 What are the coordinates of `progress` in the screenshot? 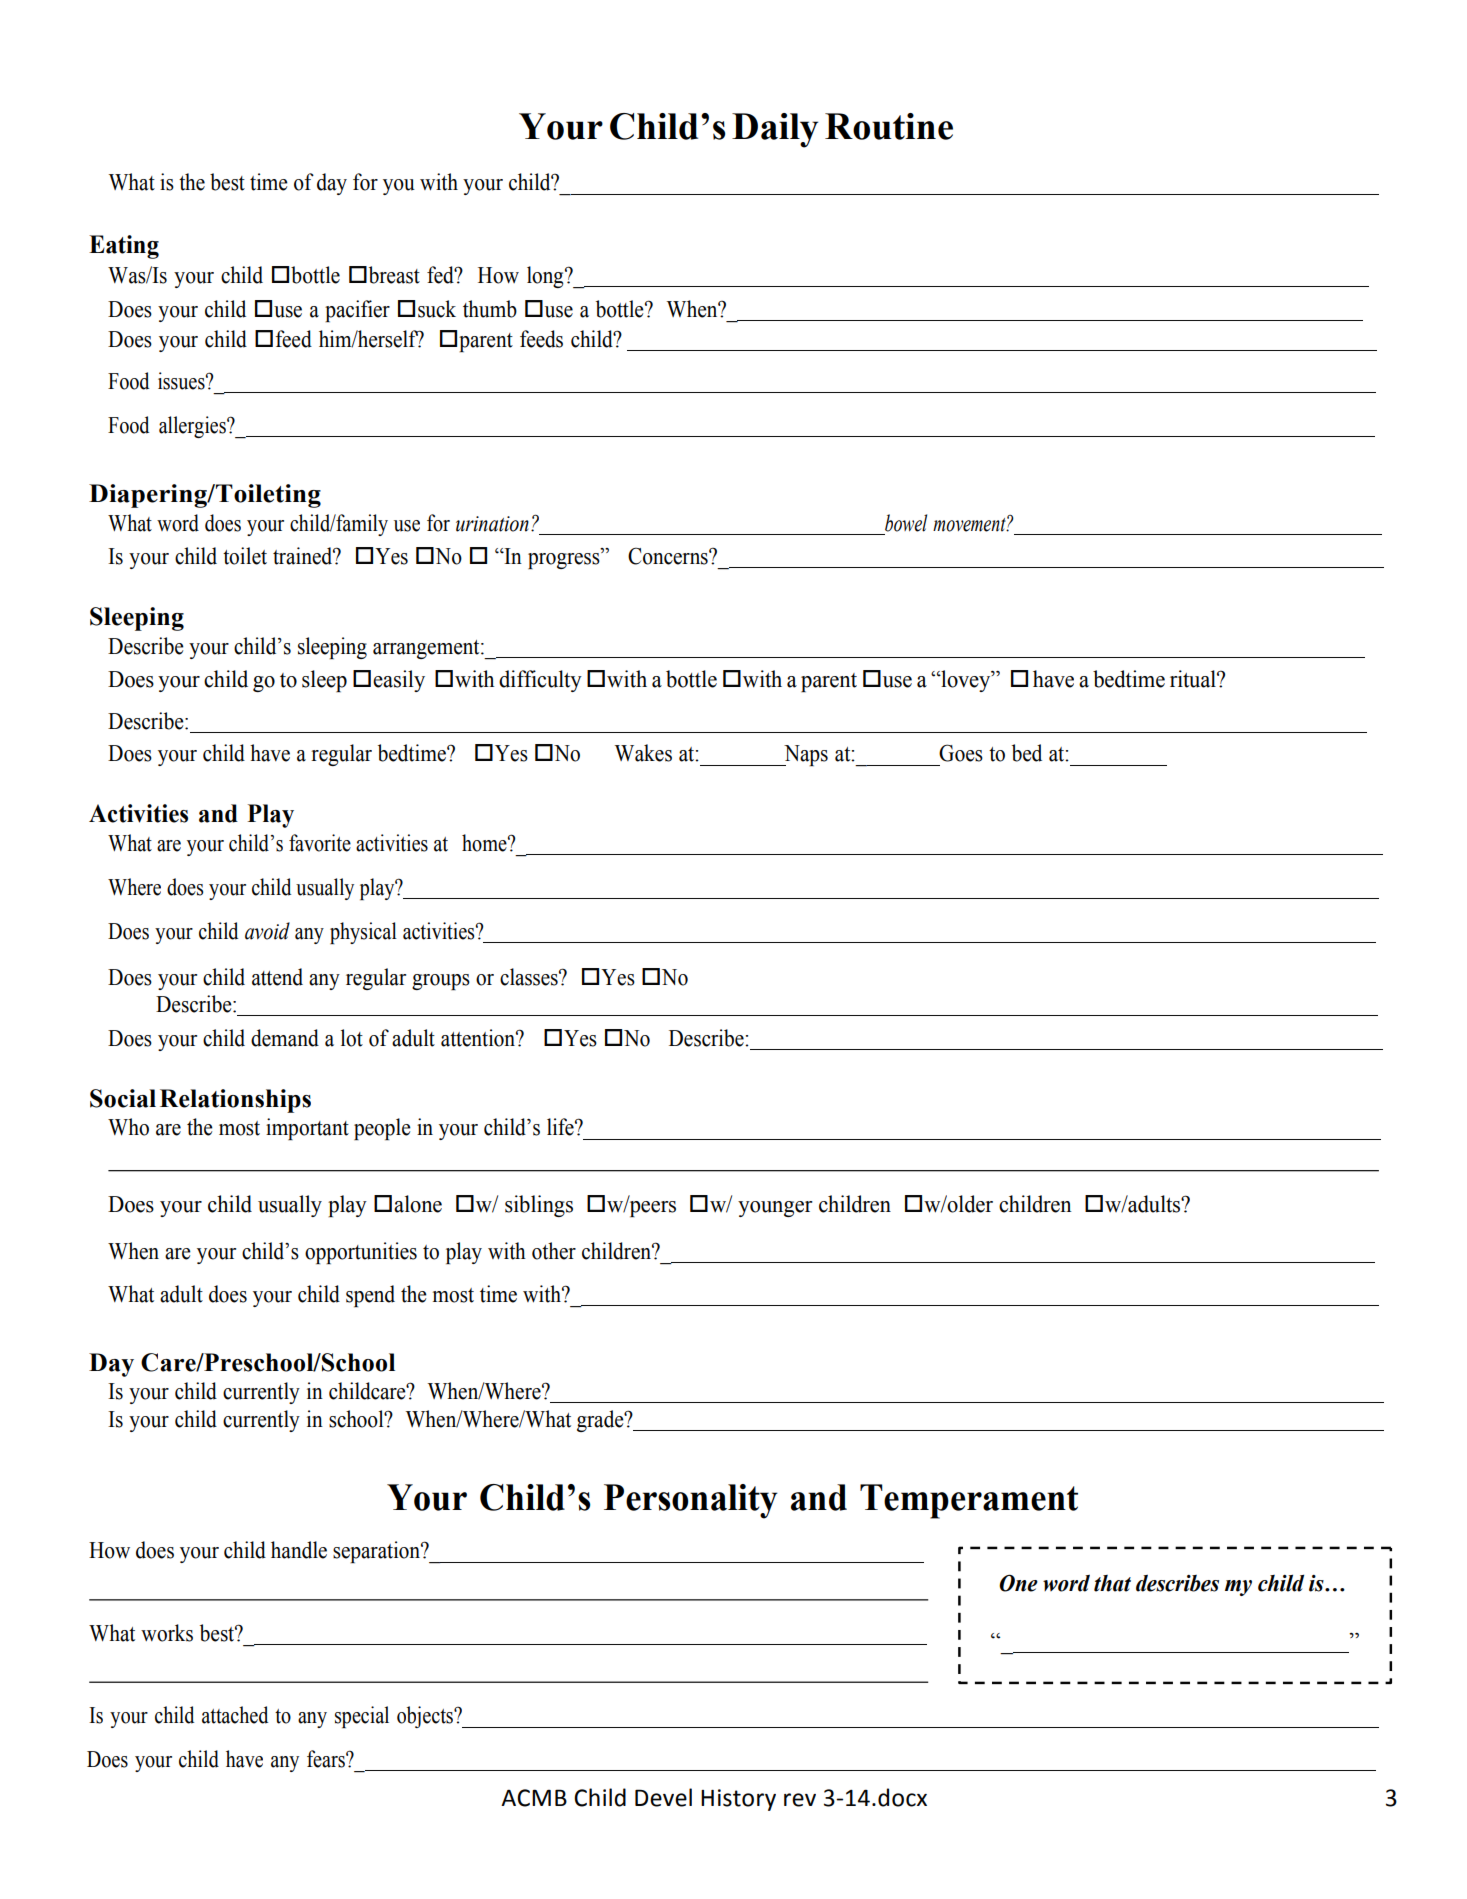 It's located at (565, 560).
